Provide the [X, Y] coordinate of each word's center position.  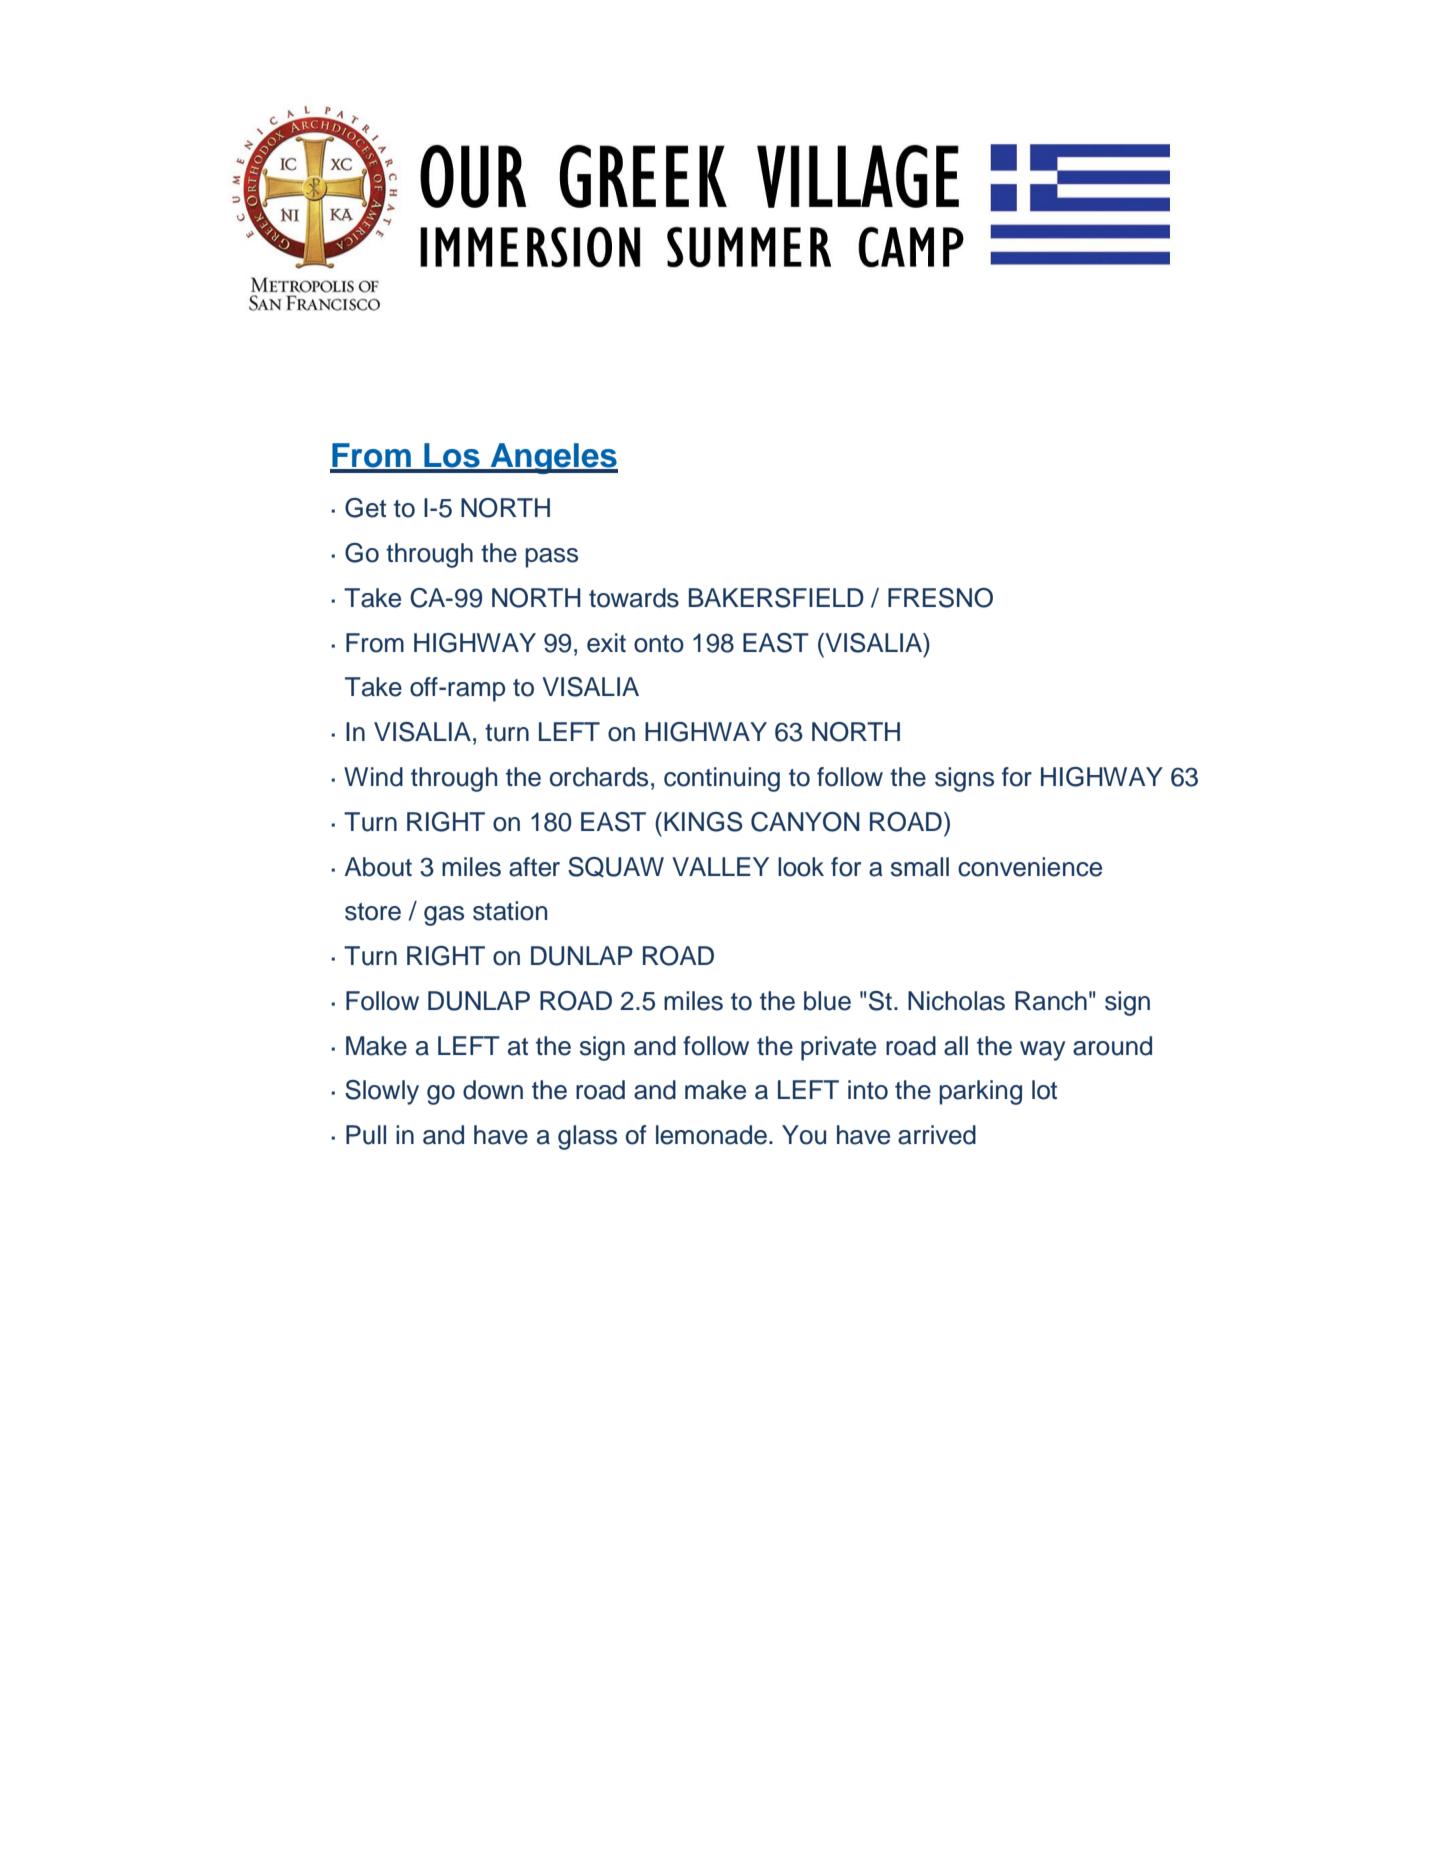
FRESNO [940, 598]
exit [606, 643]
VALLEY [720, 866]
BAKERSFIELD [776, 598]
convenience [1030, 867]
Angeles [553, 458]
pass [551, 558]
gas [444, 916]
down [493, 1090]
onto [659, 644]
